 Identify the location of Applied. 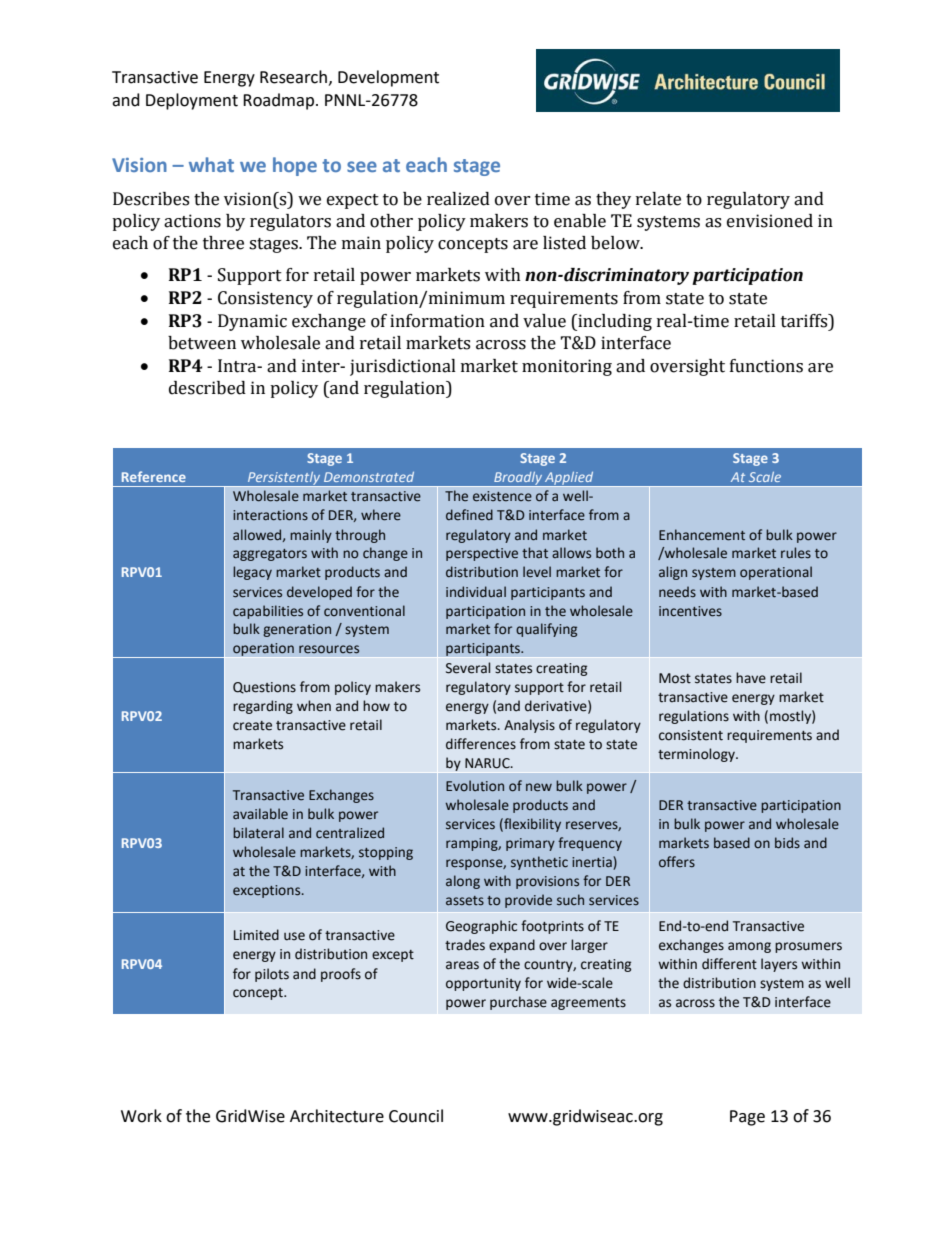
(569, 479).
